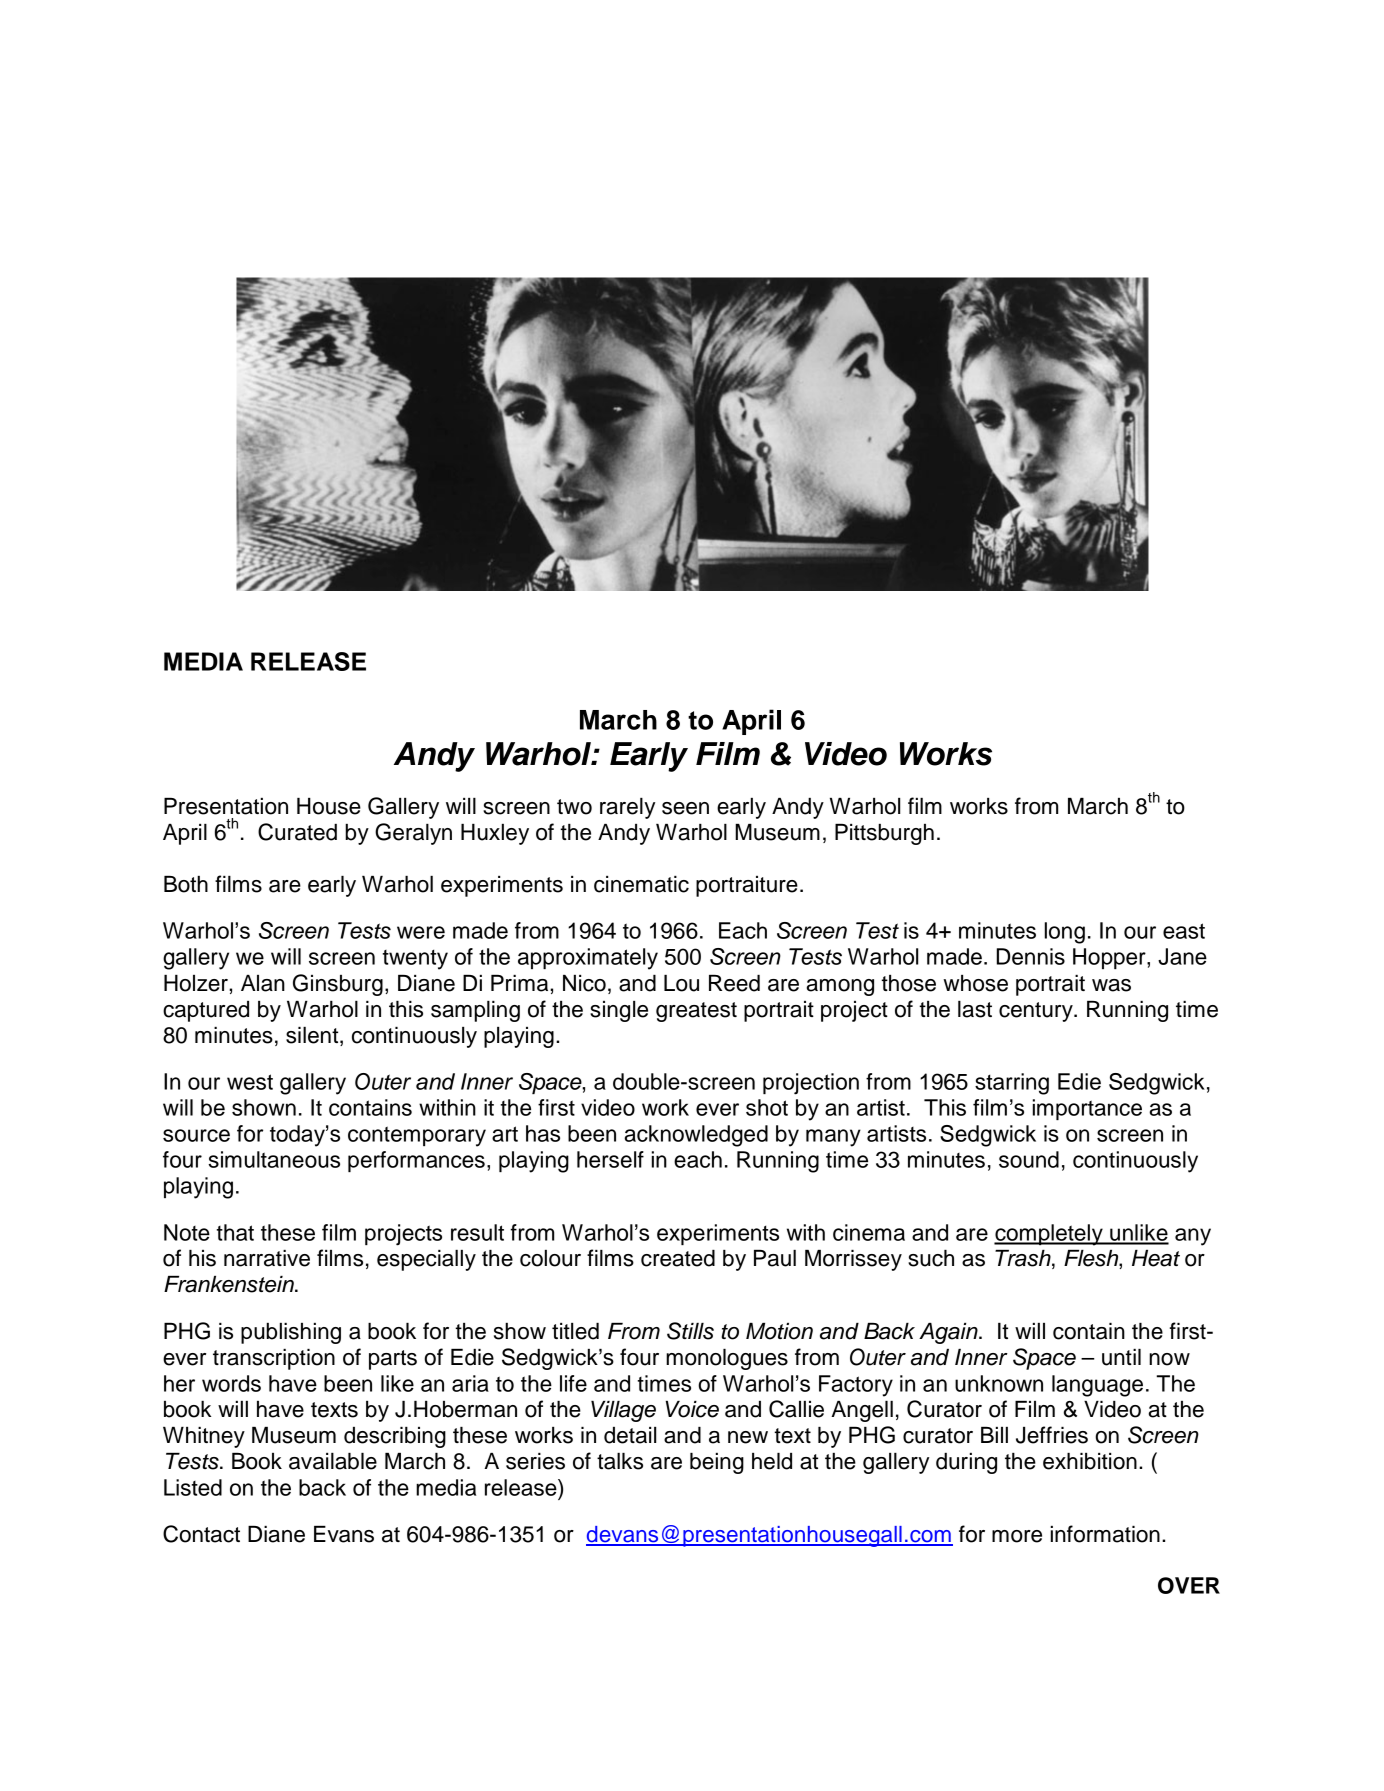 This document has width=1384, height=1791. Describe the element at coordinates (338, 985) in the document. I see `Ginsburg` at that location.
